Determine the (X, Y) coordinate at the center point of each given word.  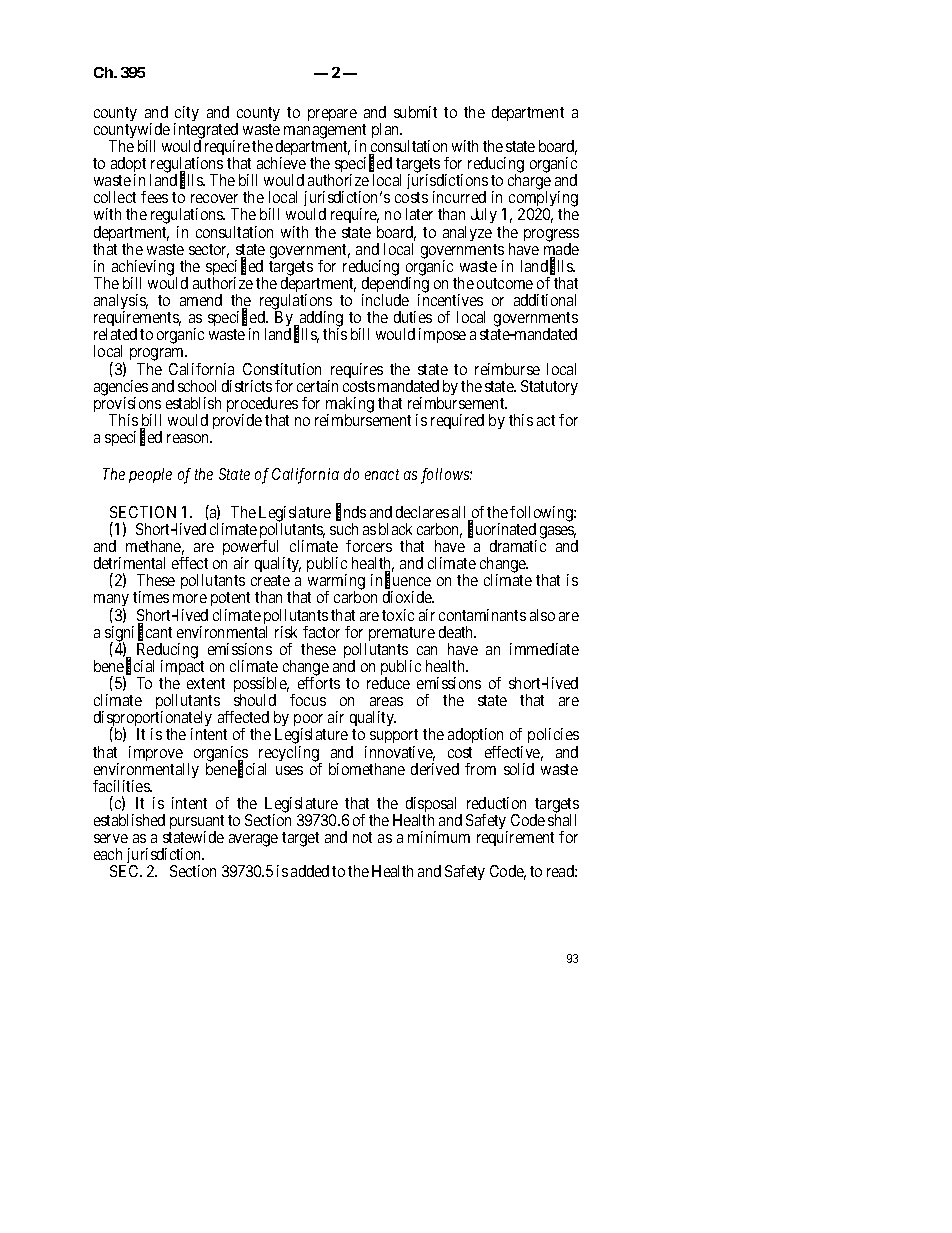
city (186, 115)
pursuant (196, 824)
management (324, 132)
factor (321, 632)
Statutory (549, 387)
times (151, 597)
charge (529, 183)
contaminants (482, 615)
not (362, 837)
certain (317, 386)
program (158, 356)
